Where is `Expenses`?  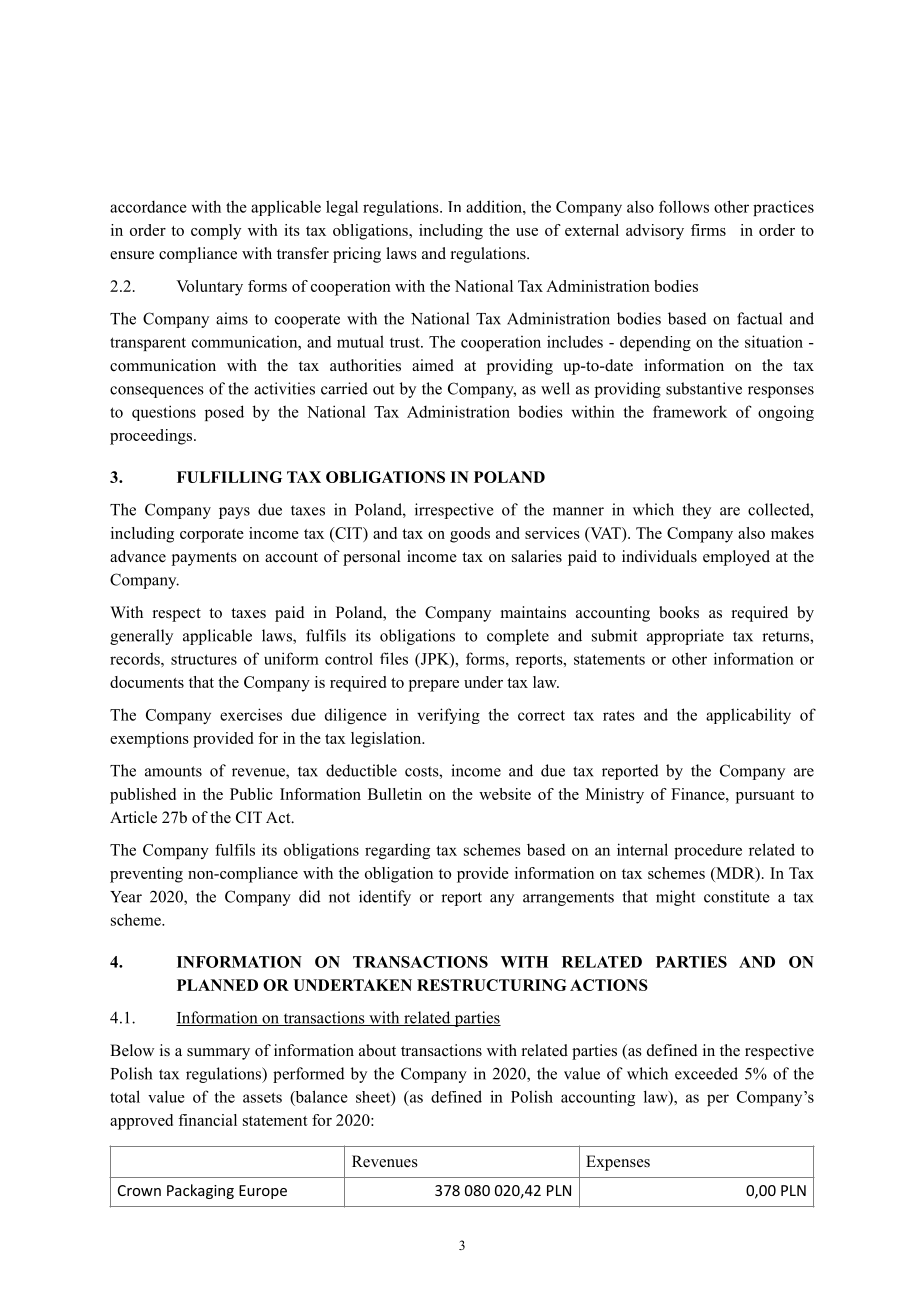
Expenses is located at coordinates (618, 1163).
